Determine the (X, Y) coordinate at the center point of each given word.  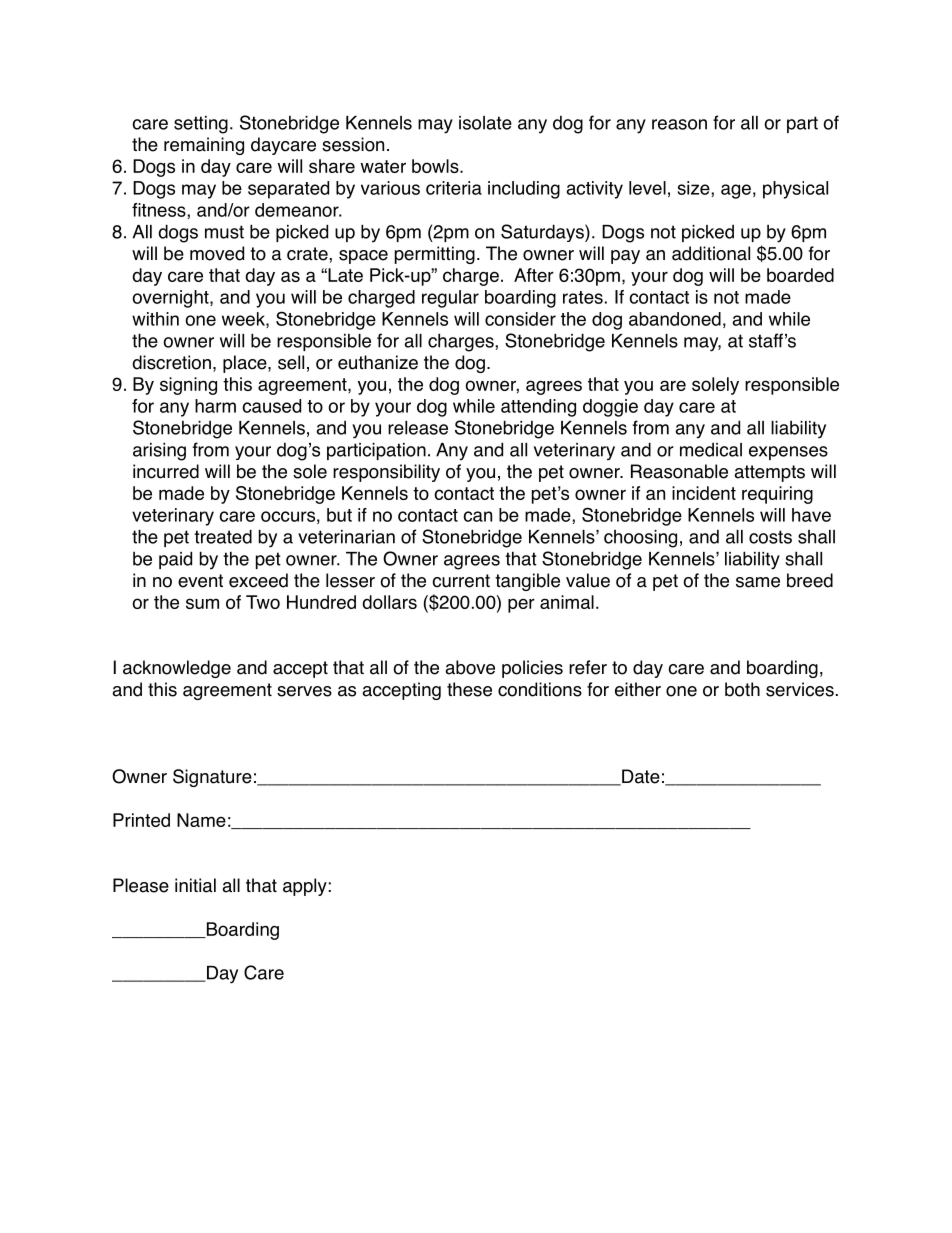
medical (711, 450)
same (758, 582)
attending (538, 408)
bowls (436, 166)
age (736, 191)
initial (195, 885)
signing (188, 386)
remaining (204, 146)
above (470, 667)
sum (202, 603)
